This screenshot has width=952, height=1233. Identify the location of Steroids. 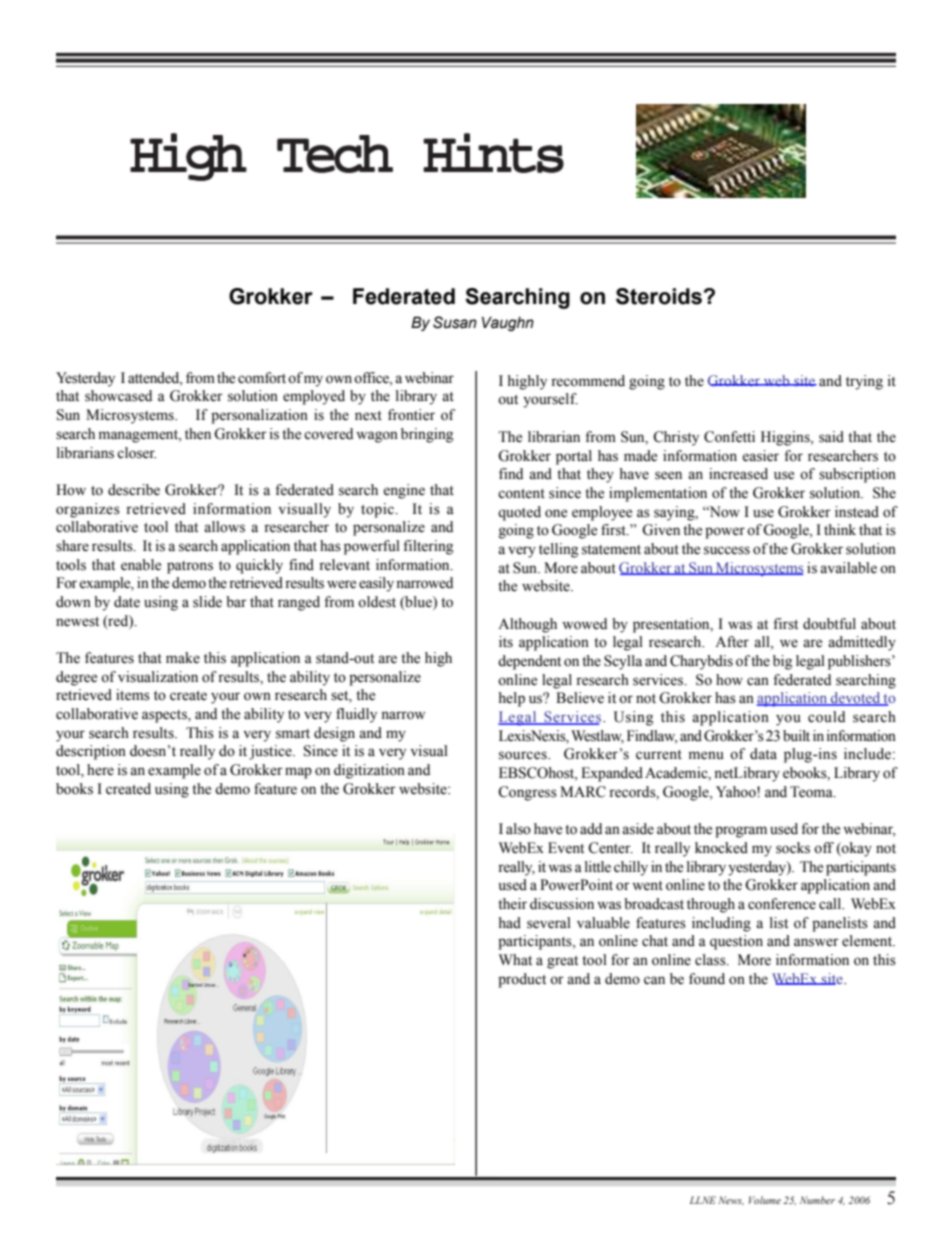
(659, 296).
